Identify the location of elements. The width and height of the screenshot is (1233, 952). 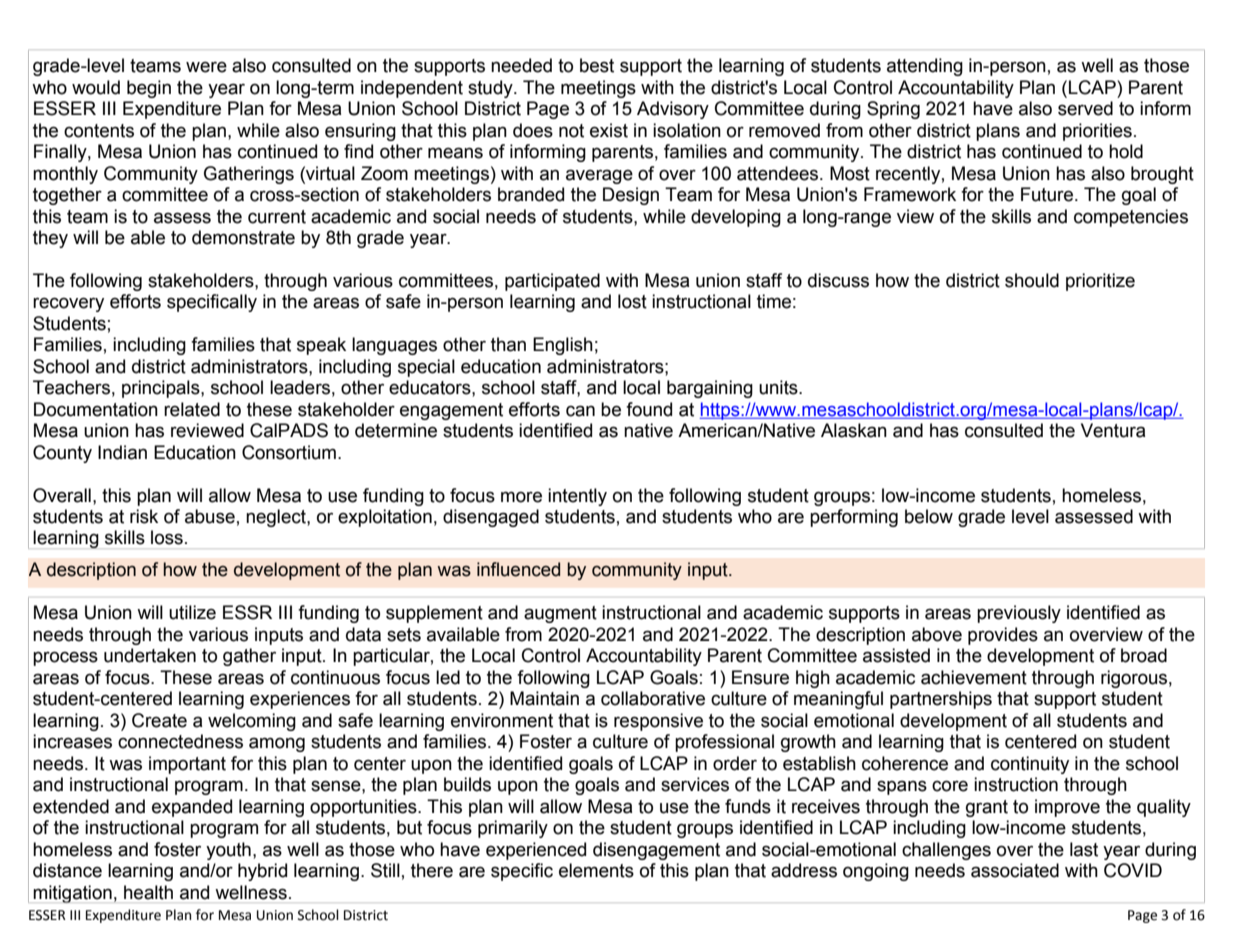
(596, 870).
